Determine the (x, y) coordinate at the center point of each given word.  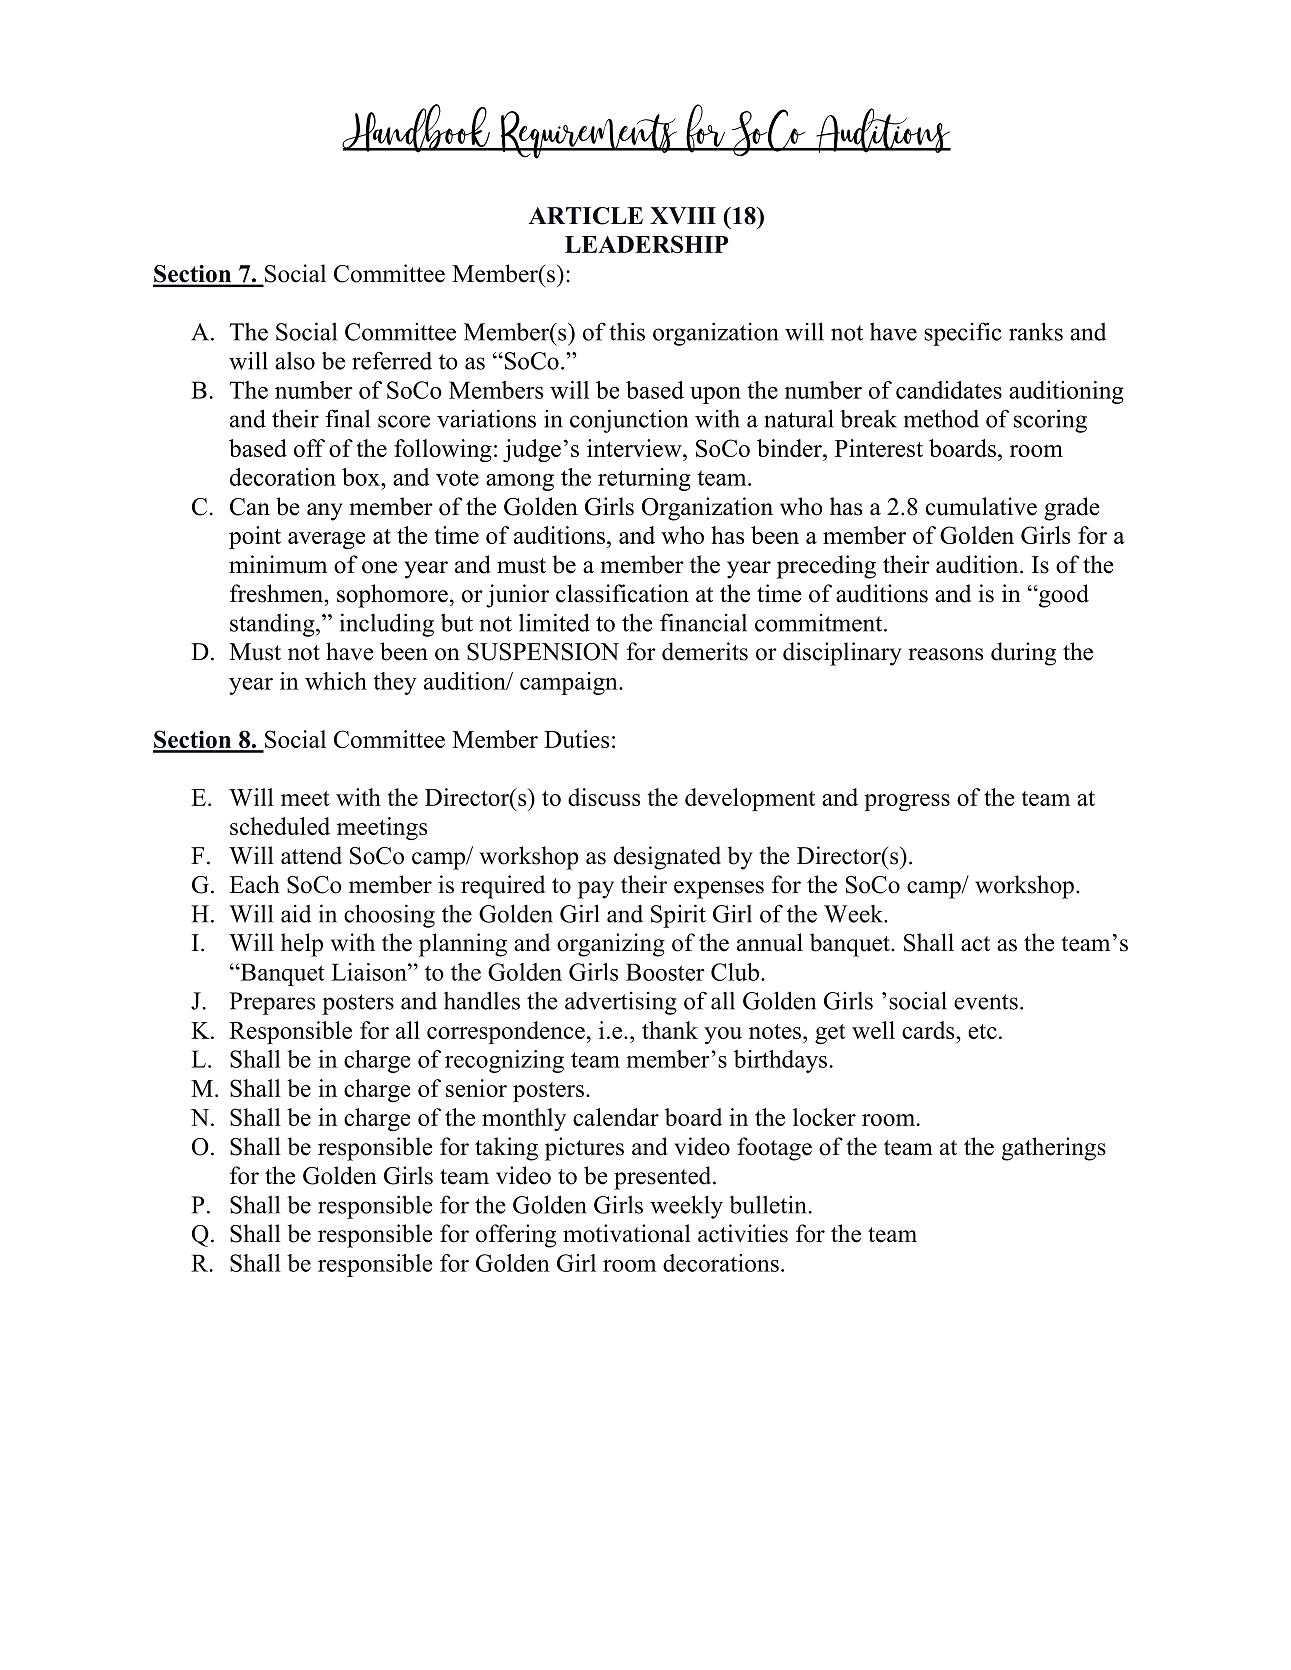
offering (516, 1236)
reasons (945, 654)
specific (963, 334)
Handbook (417, 128)
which (336, 681)
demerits (705, 651)
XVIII (683, 216)
